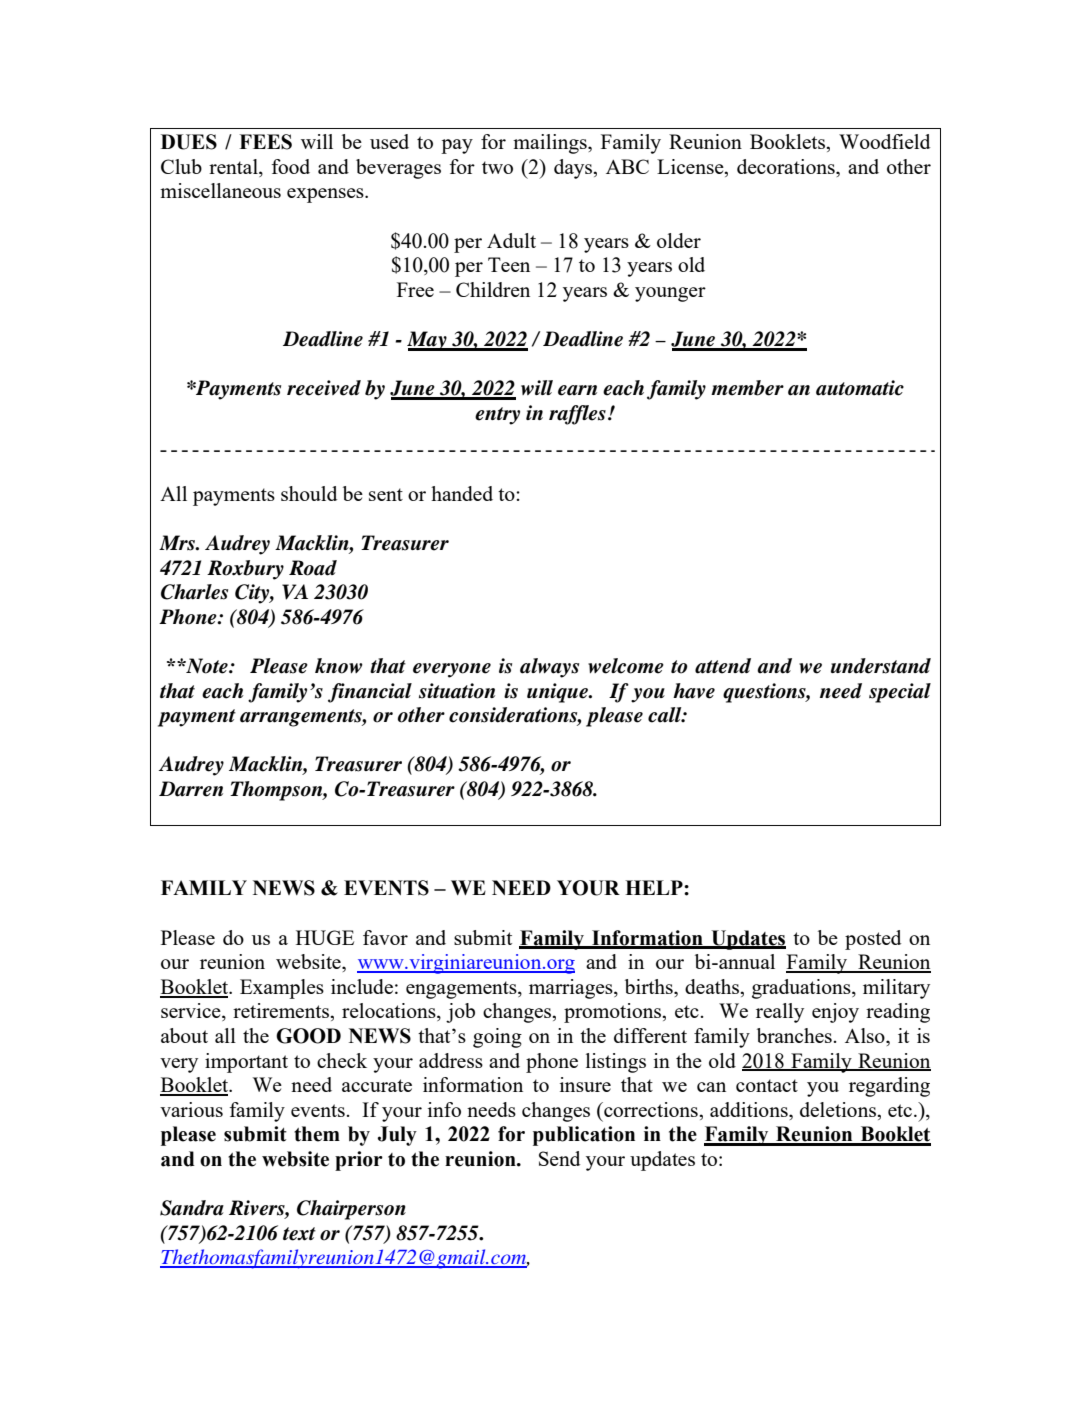  What do you see at coordinates (309, 493) in the page?
I see `should` at bounding box center [309, 493].
